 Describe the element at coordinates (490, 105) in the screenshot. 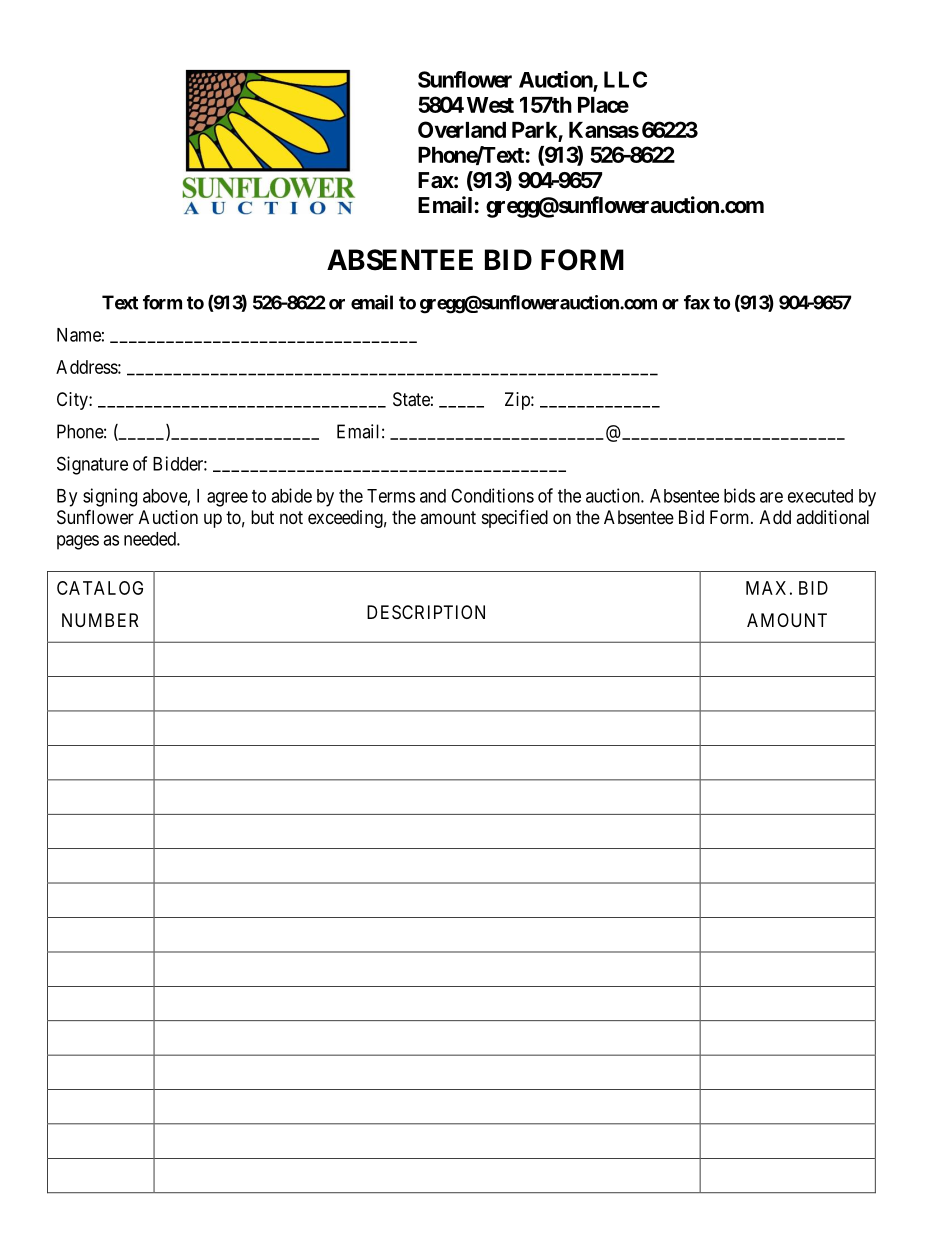

I see `West` at that location.
